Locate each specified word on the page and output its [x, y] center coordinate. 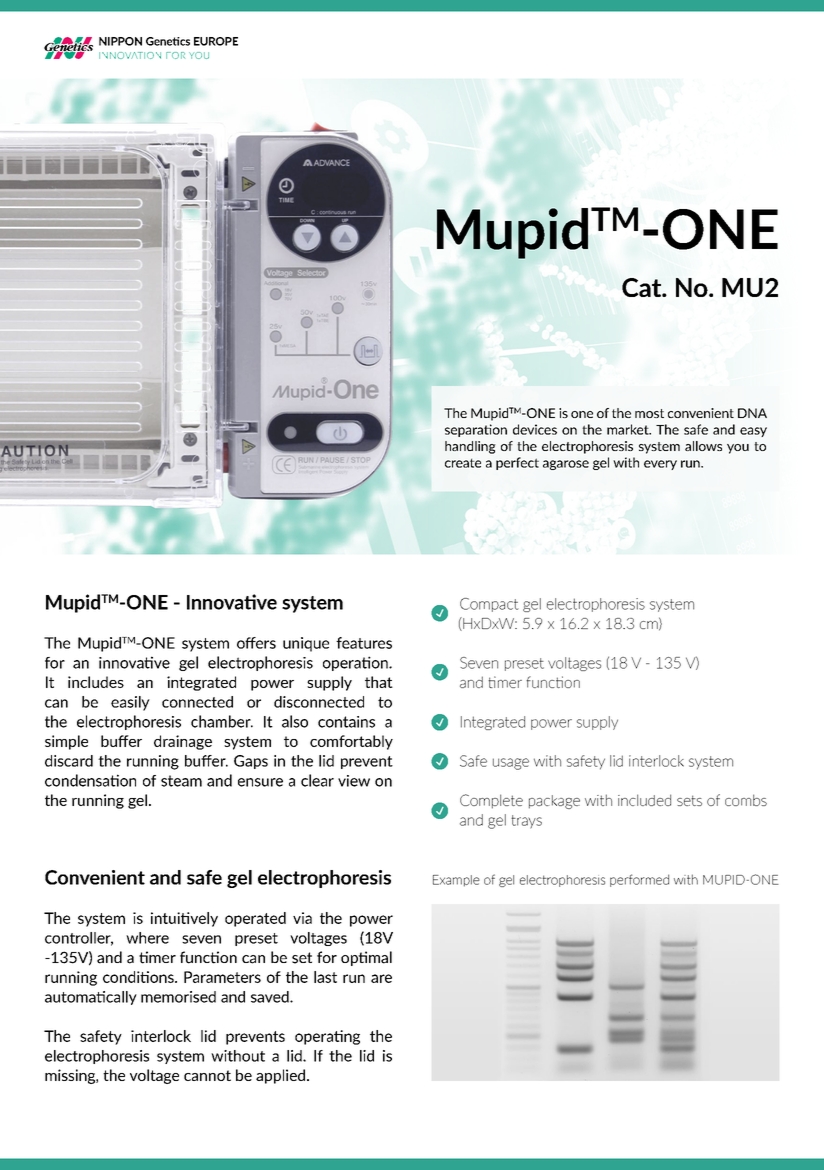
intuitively [184, 919]
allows [703, 446]
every [660, 465]
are [381, 978]
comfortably [351, 742]
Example [456, 881]
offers [256, 643]
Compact [489, 605]
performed [639, 880]
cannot [207, 1075]
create [463, 463]
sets [689, 800]
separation [476, 430]
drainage [183, 742]
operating [327, 1037]
